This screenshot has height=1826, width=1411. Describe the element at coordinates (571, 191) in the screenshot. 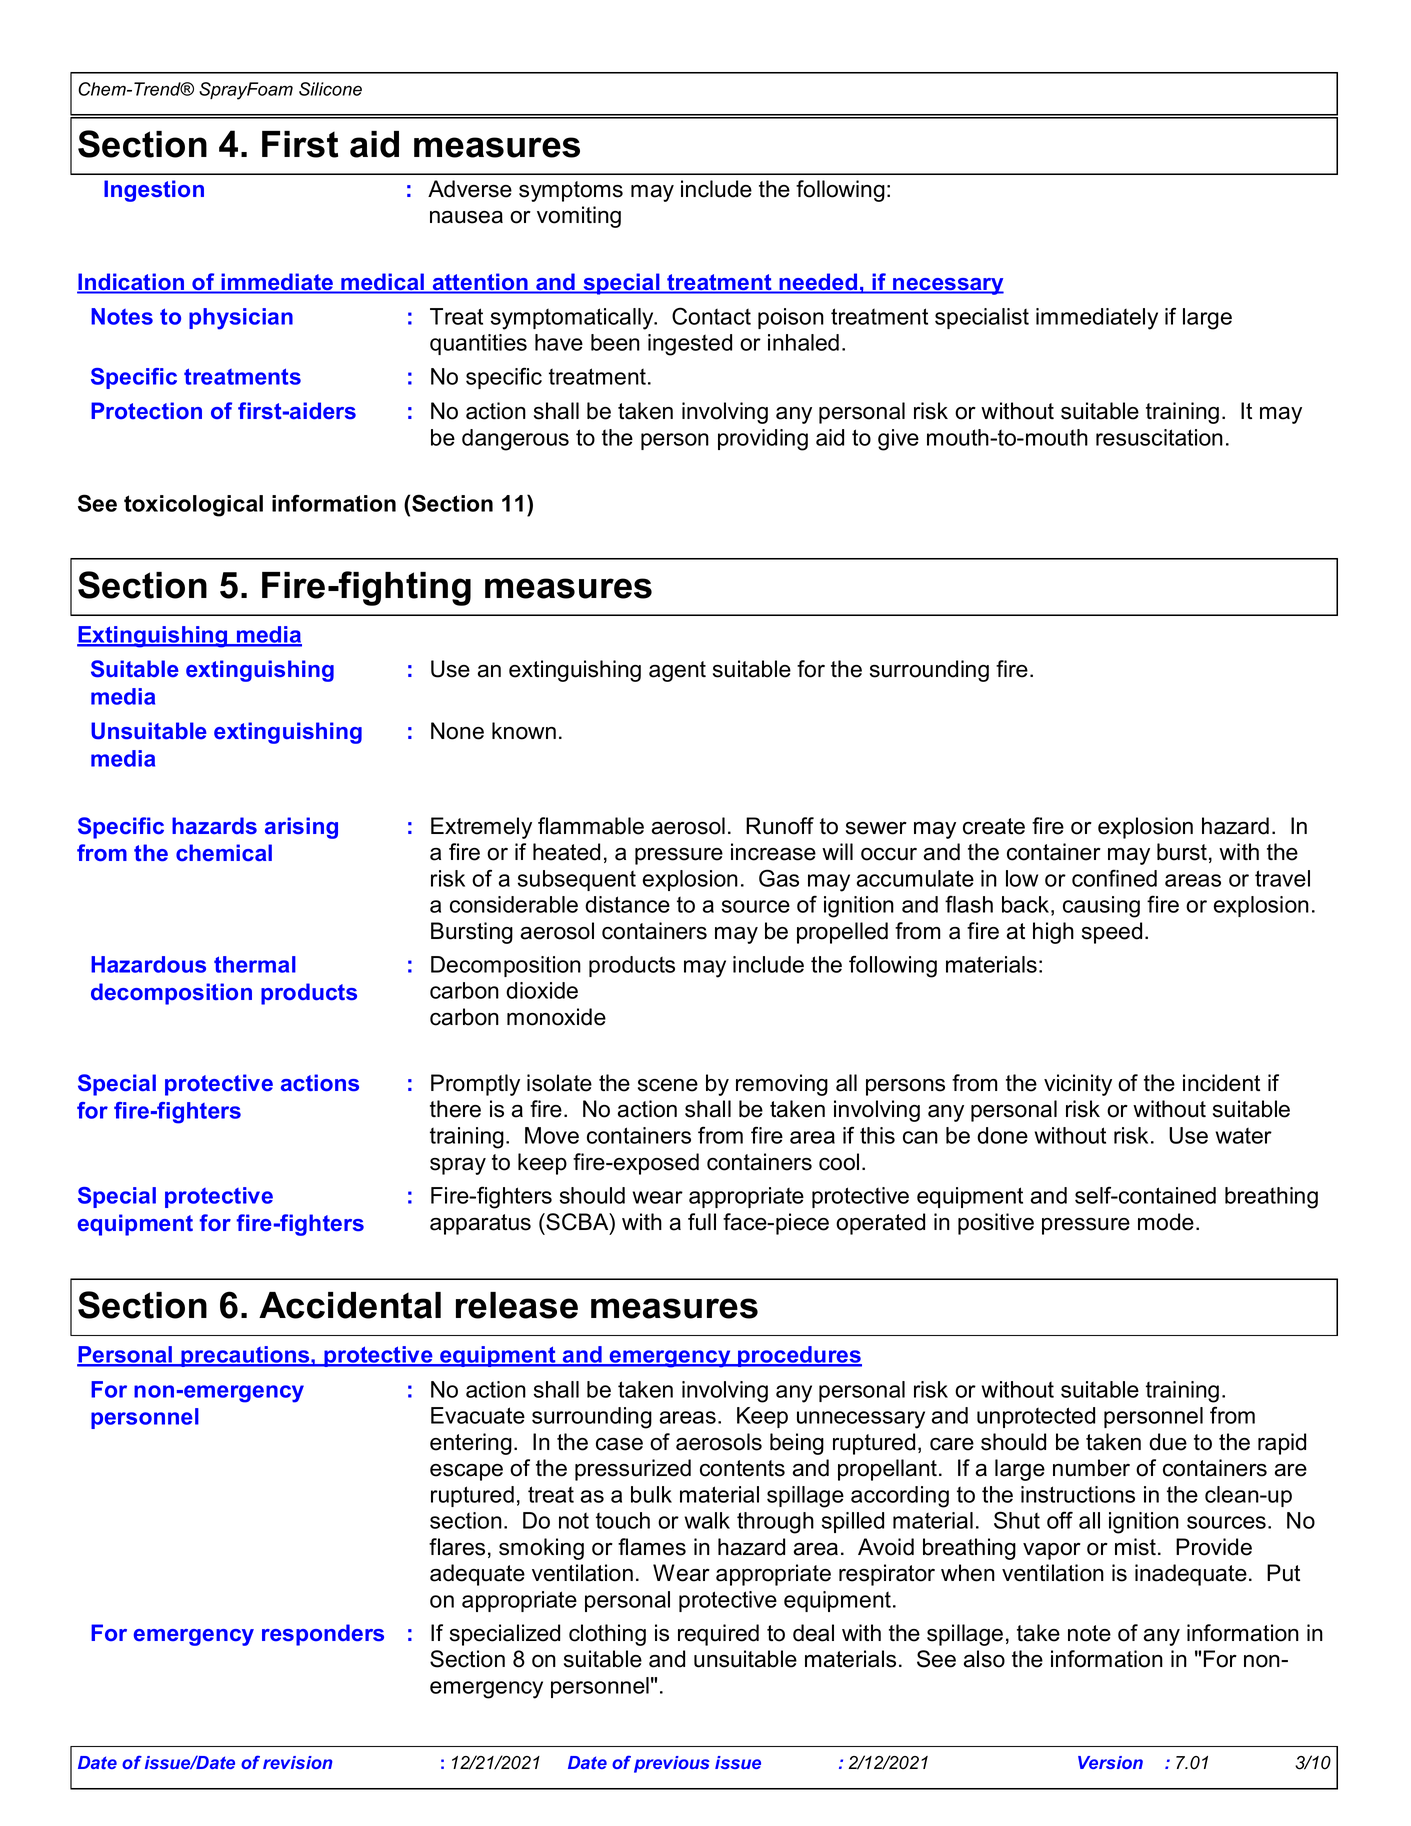

I see `symptoms` at that location.
